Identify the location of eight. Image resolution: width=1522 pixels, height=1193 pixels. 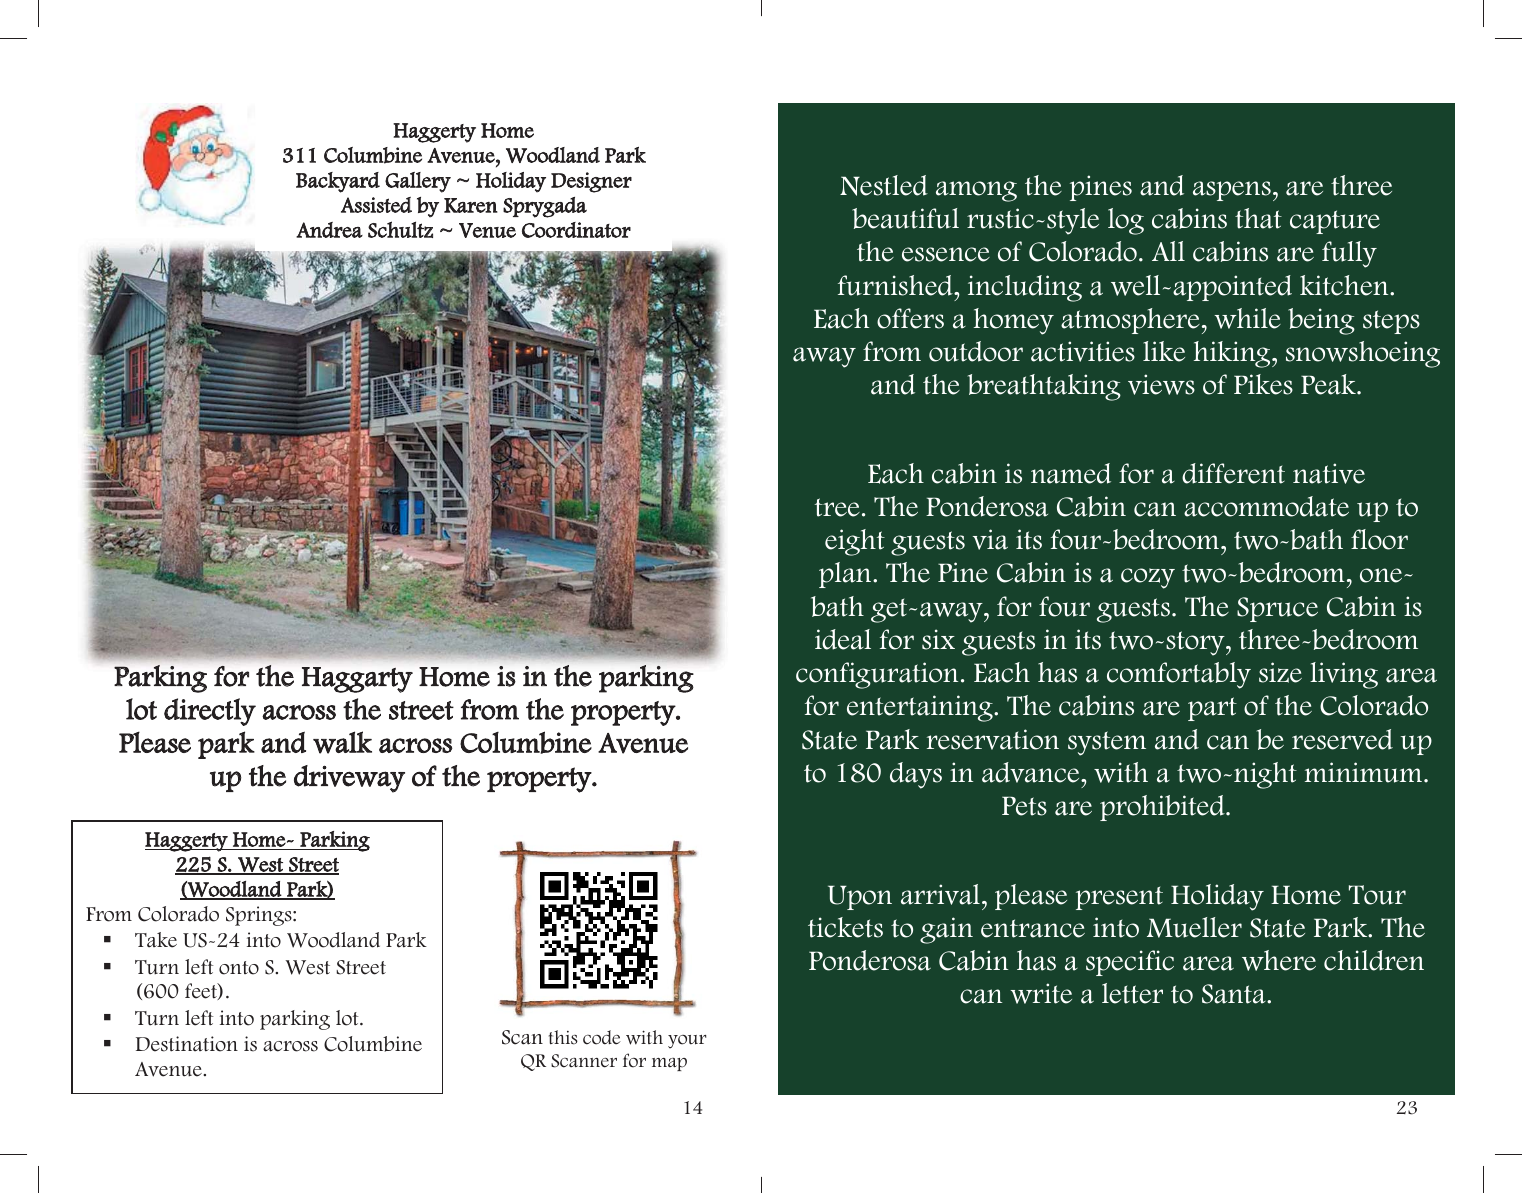
(855, 542).
